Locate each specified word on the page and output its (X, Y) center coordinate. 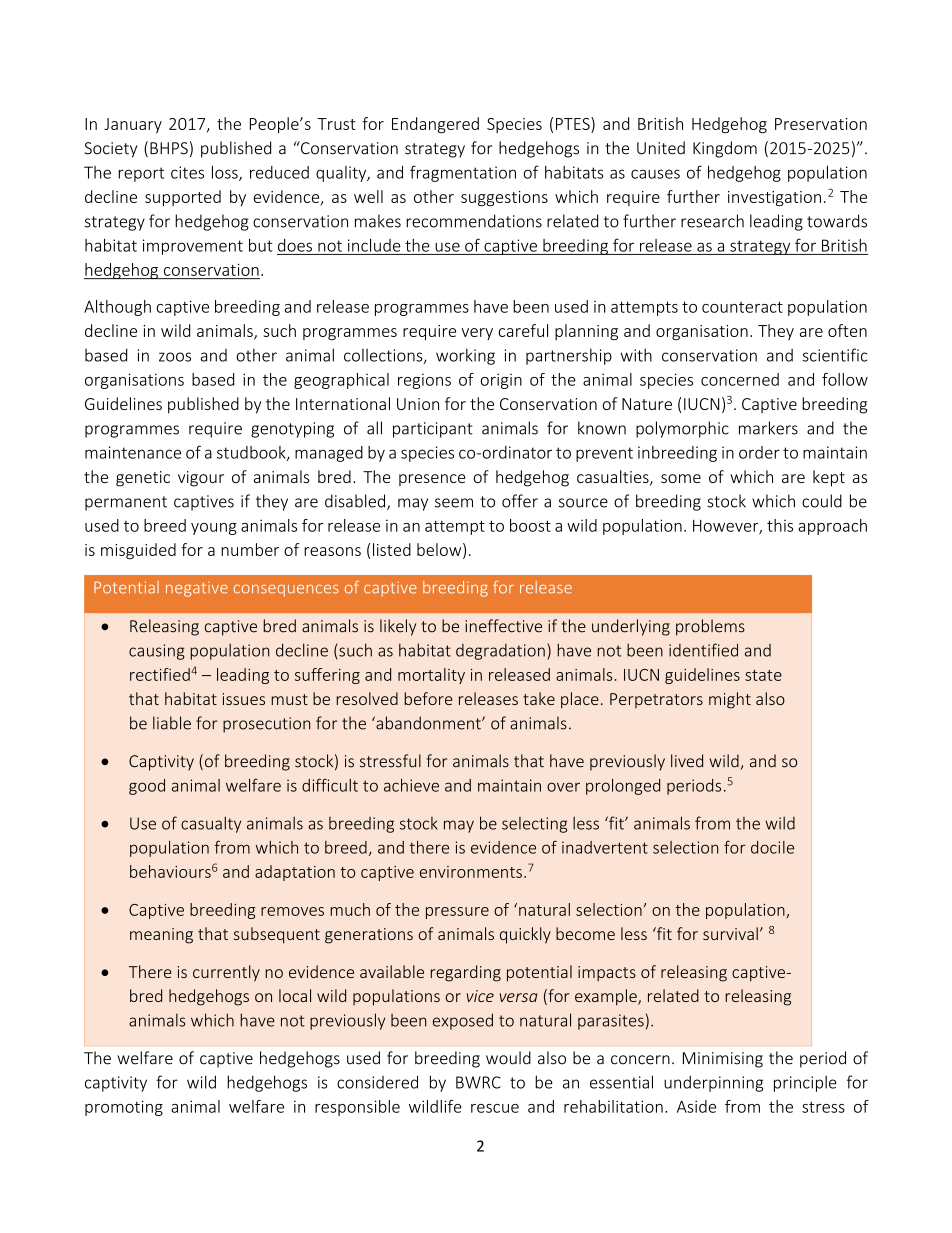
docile (772, 847)
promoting (124, 1108)
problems (710, 627)
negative (197, 589)
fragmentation (463, 173)
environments (471, 872)
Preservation (821, 124)
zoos (175, 357)
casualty (211, 824)
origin (501, 381)
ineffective (503, 626)
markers (768, 428)
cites (187, 172)
